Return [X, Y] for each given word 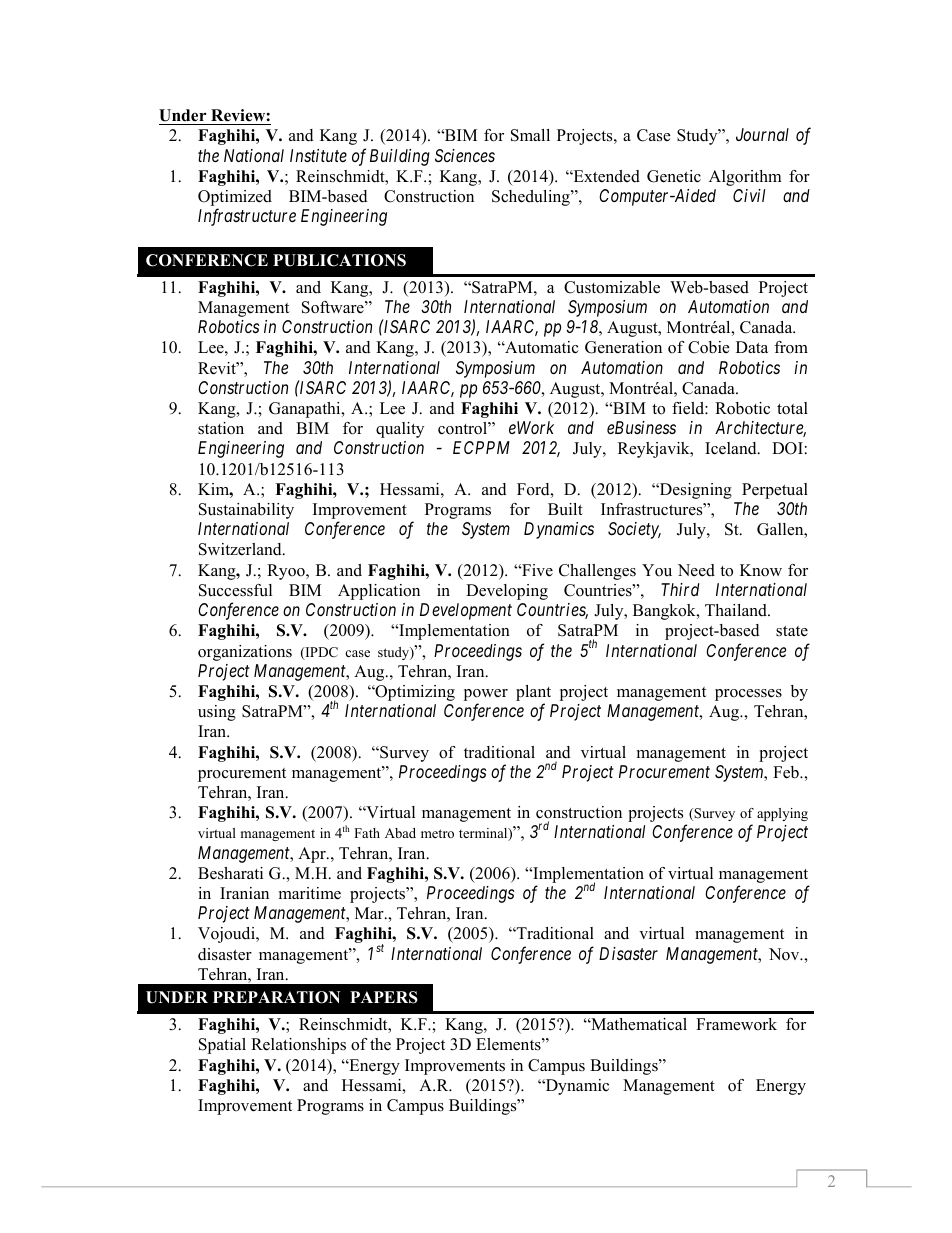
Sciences [465, 155]
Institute [318, 155]
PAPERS [384, 997]
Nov [785, 954]
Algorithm [745, 178]
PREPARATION [276, 997]
